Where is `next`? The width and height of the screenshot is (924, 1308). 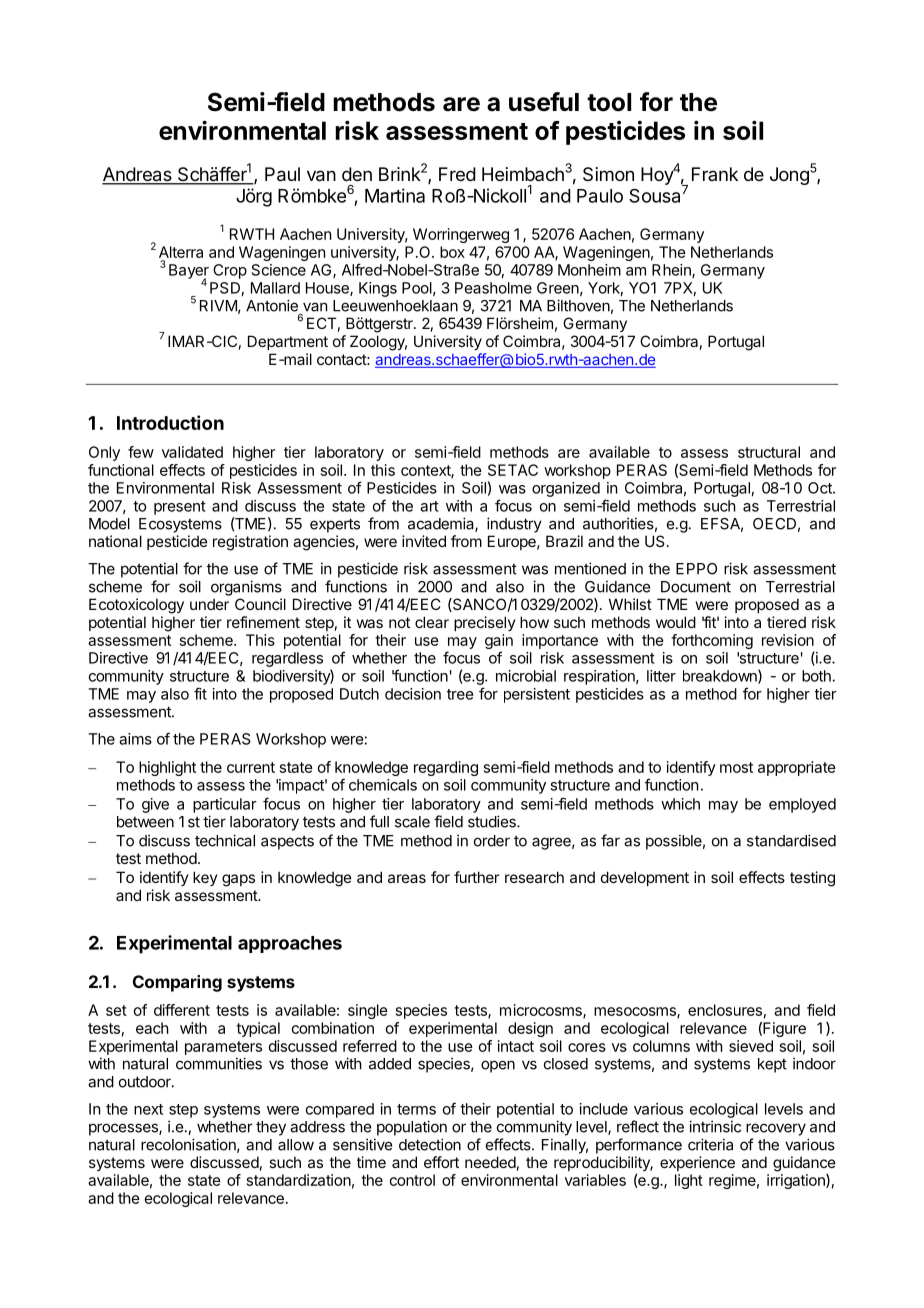
next is located at coordinates (148, 1109).
